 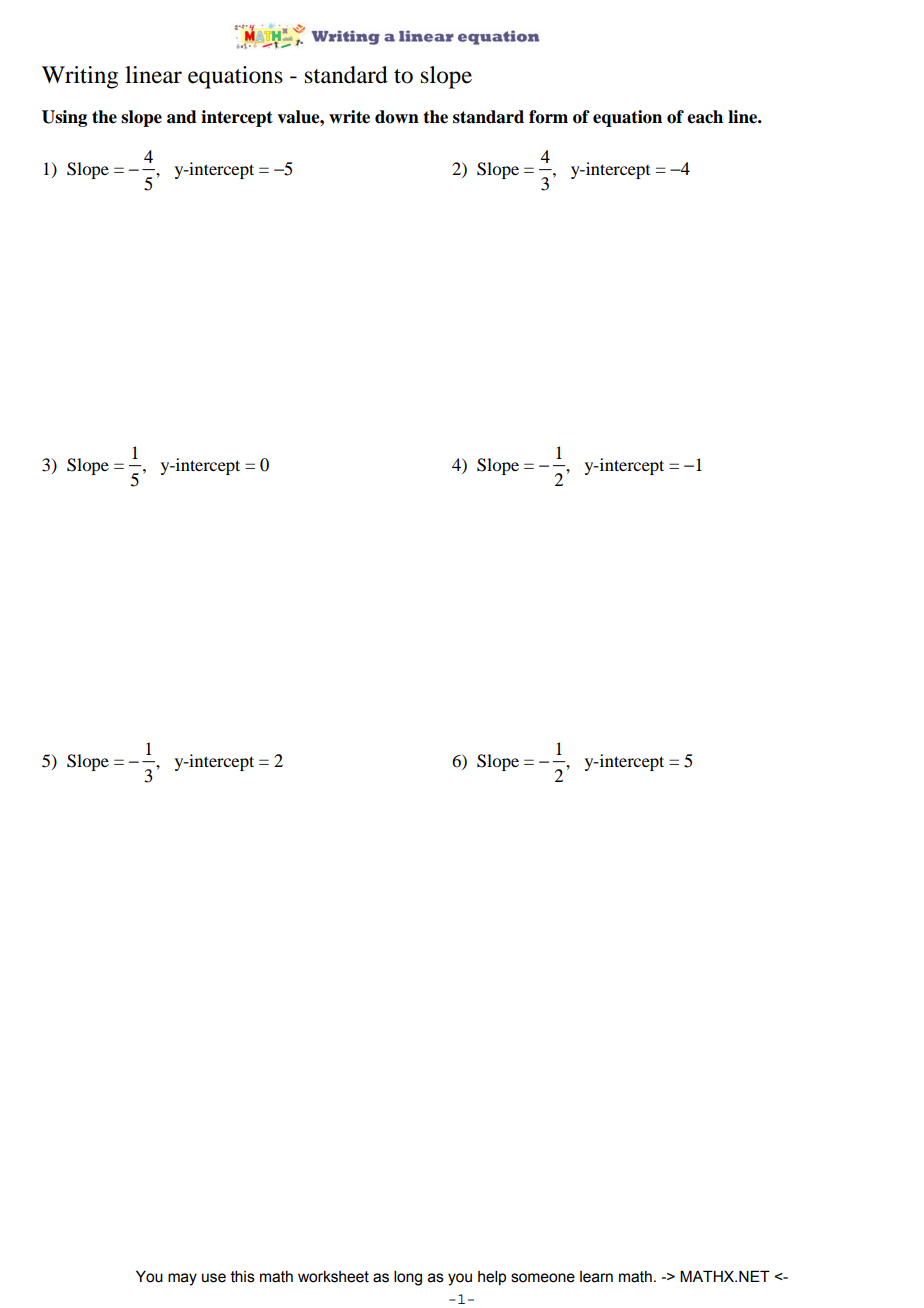 What do you see at coordinates (80, 77) in the image?
I see `Writing` at bounding box center [80, 77].
